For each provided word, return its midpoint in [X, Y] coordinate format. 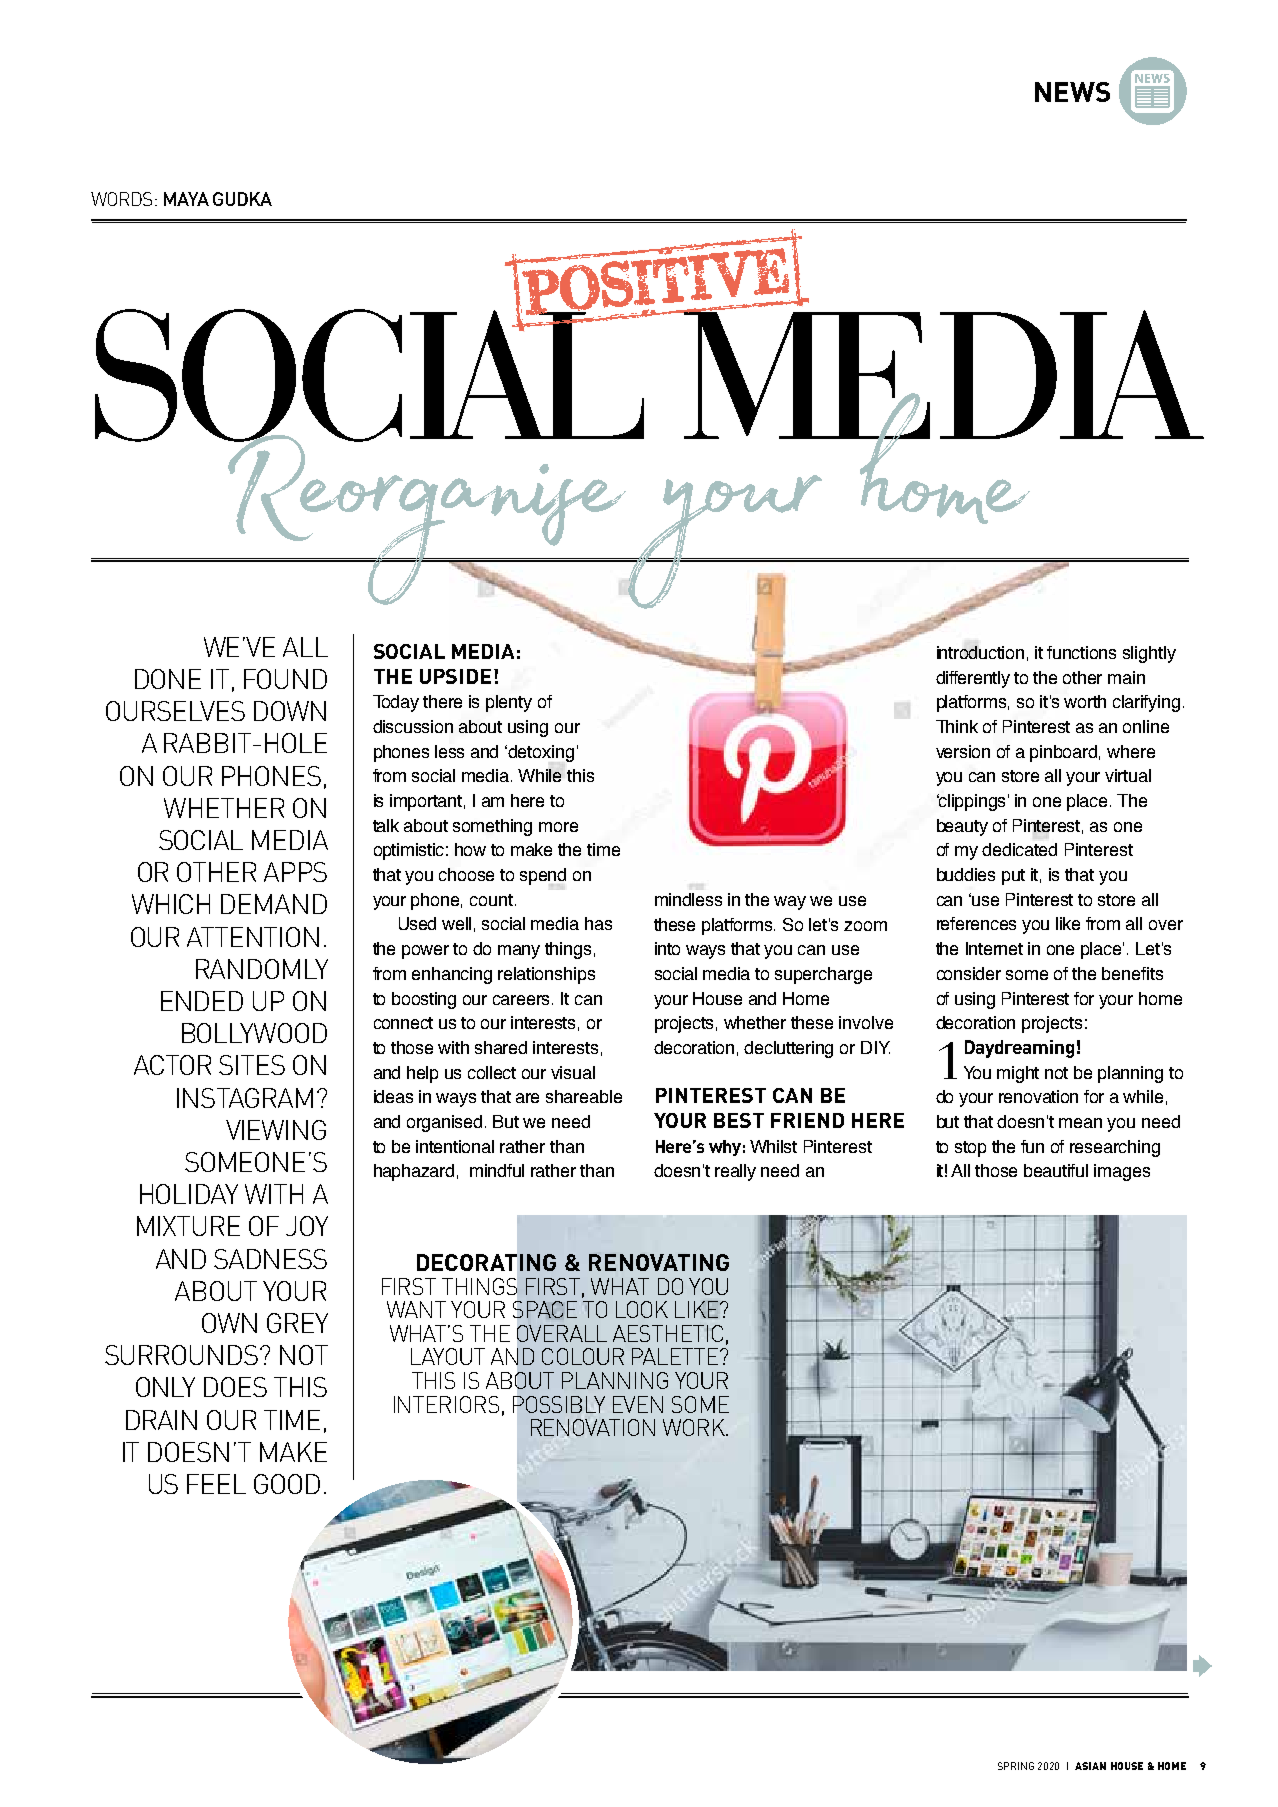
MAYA [186, 199]
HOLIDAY [189, 1194]
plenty [509, 703]
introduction [980, 652]
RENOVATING [659, 1262]
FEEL [216, 1484]
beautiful [1056, 1170]
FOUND [285, 679]
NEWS [1072, 92]
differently [973, 679]
